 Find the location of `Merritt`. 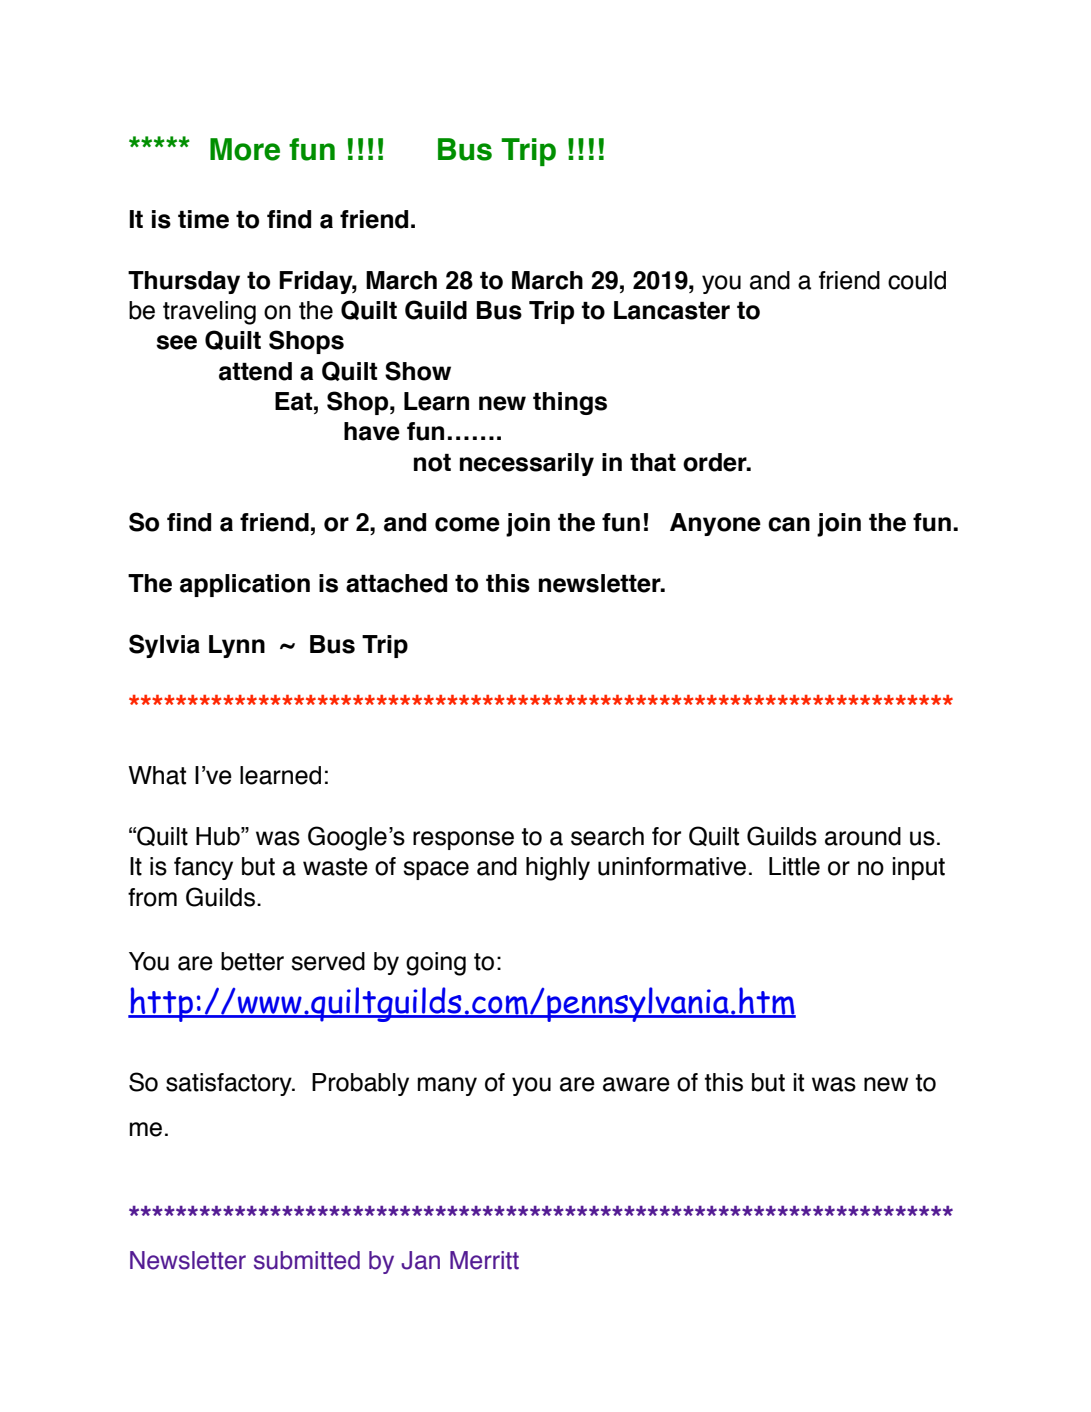

Merritt is located at coordinates (484, 1260).
